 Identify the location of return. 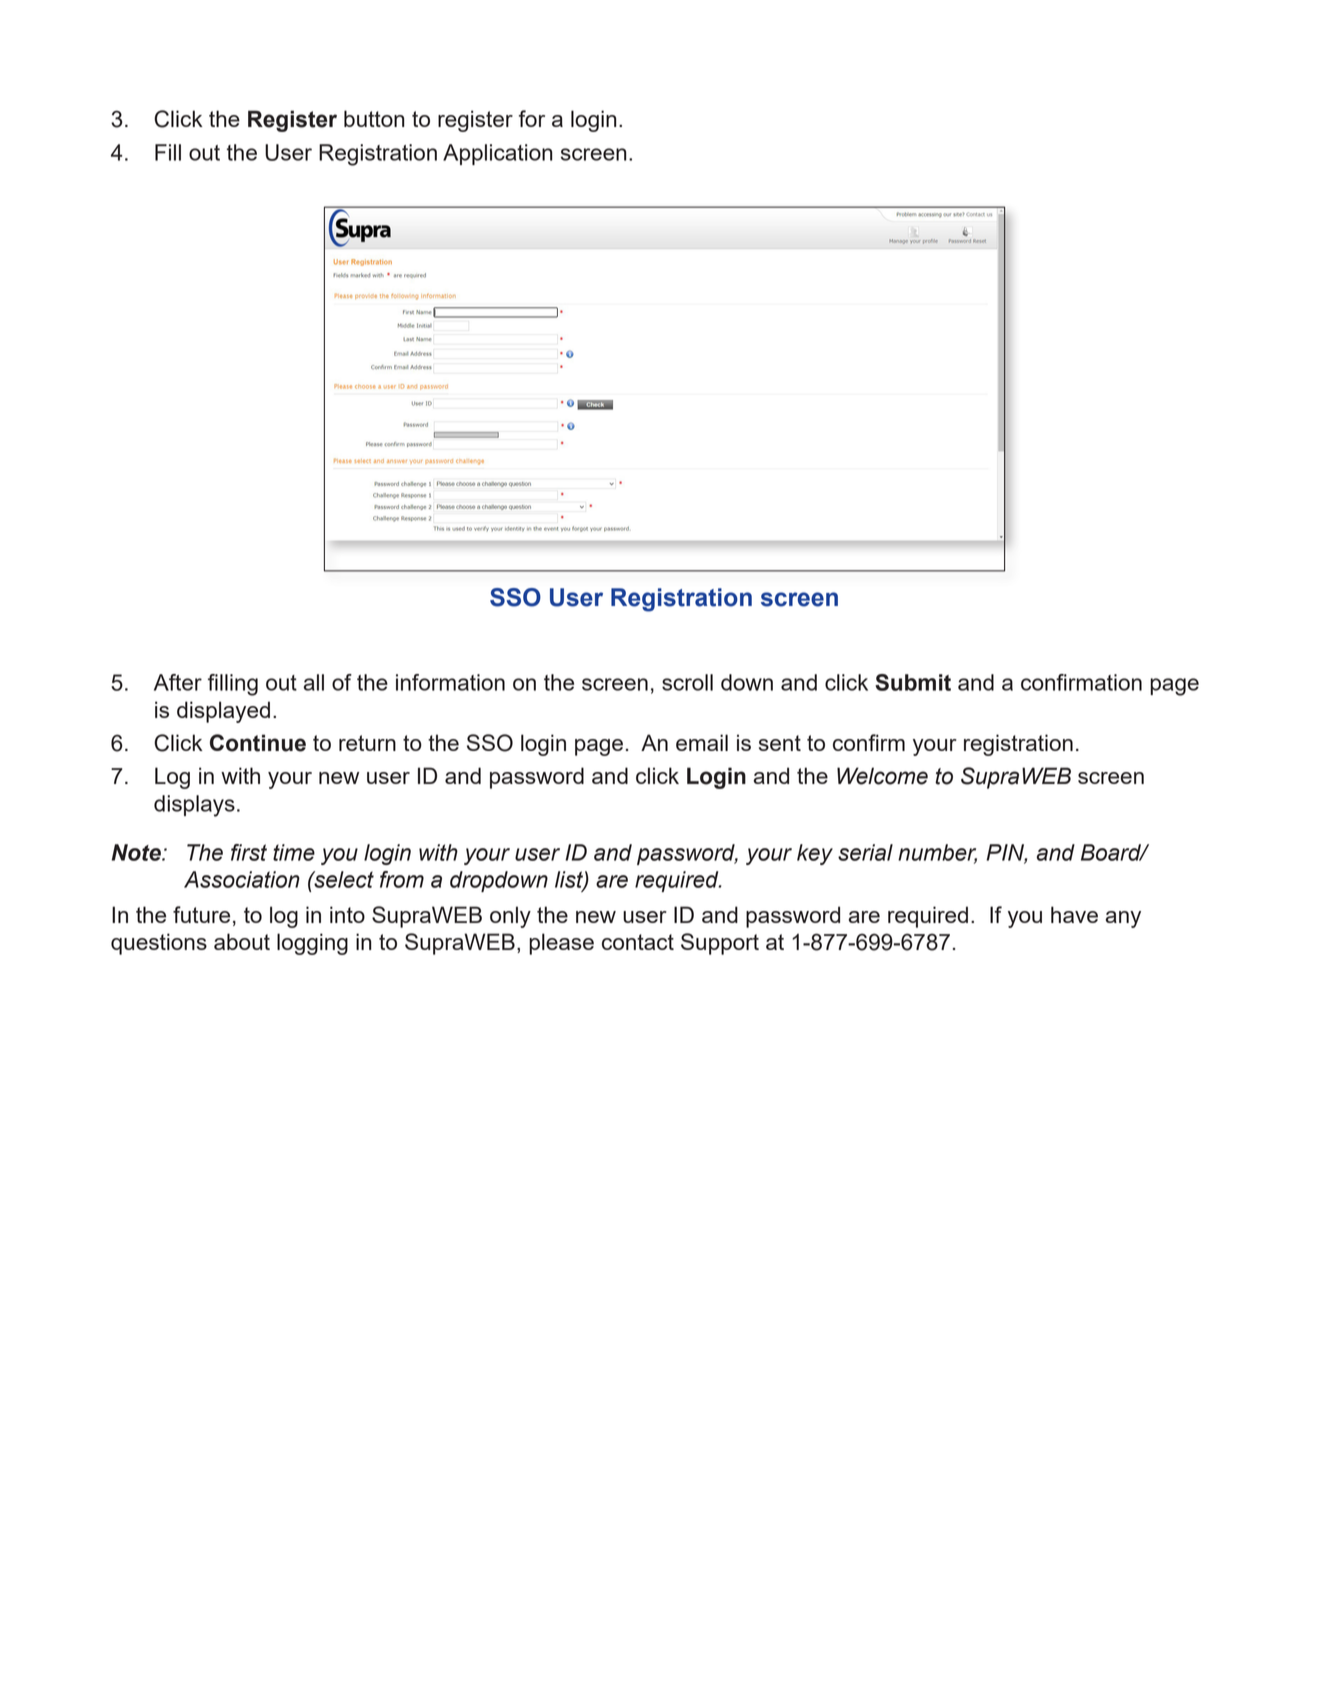
(367, 743).
